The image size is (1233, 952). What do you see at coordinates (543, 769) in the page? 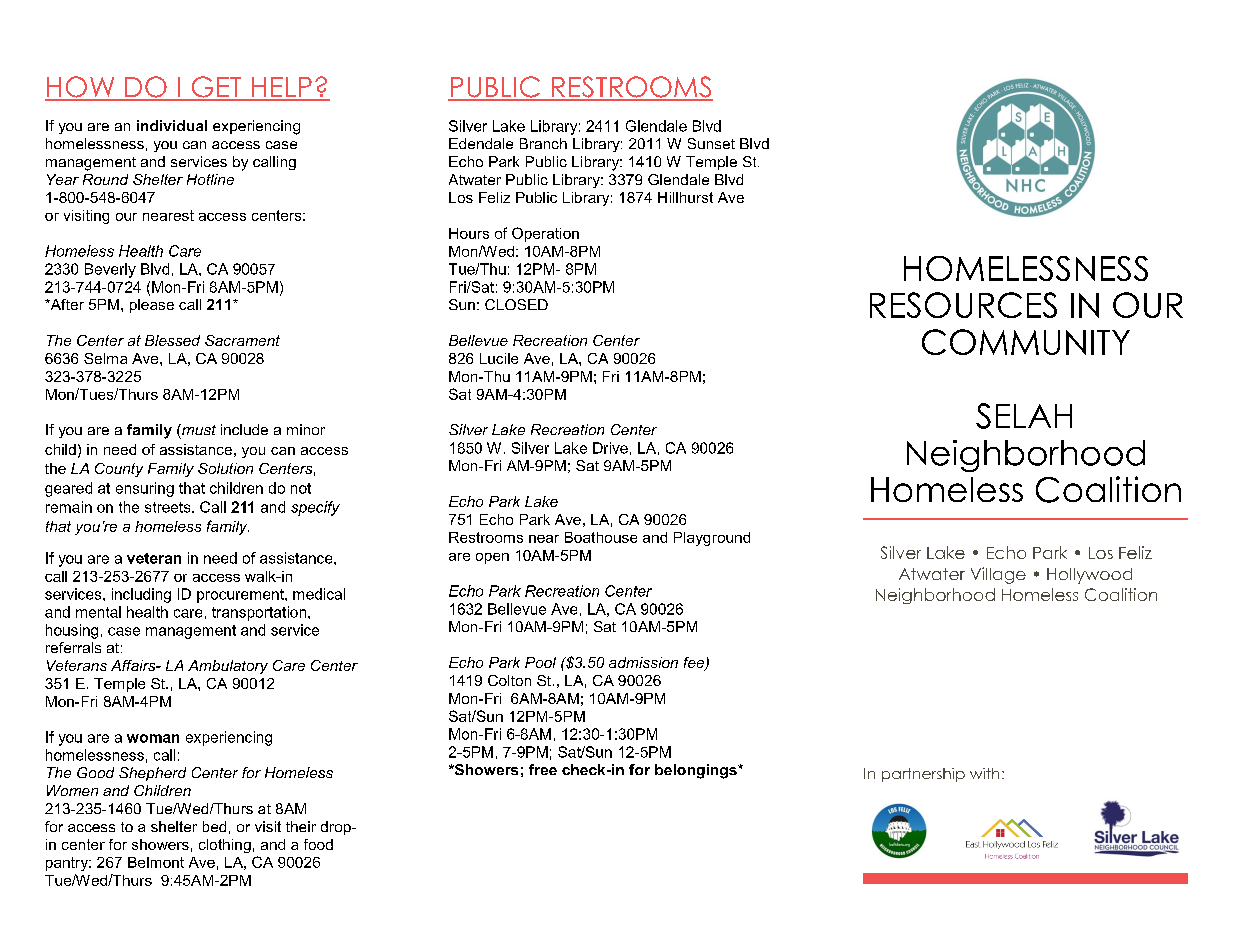
I see `free` at bounding box center [543, 769].
